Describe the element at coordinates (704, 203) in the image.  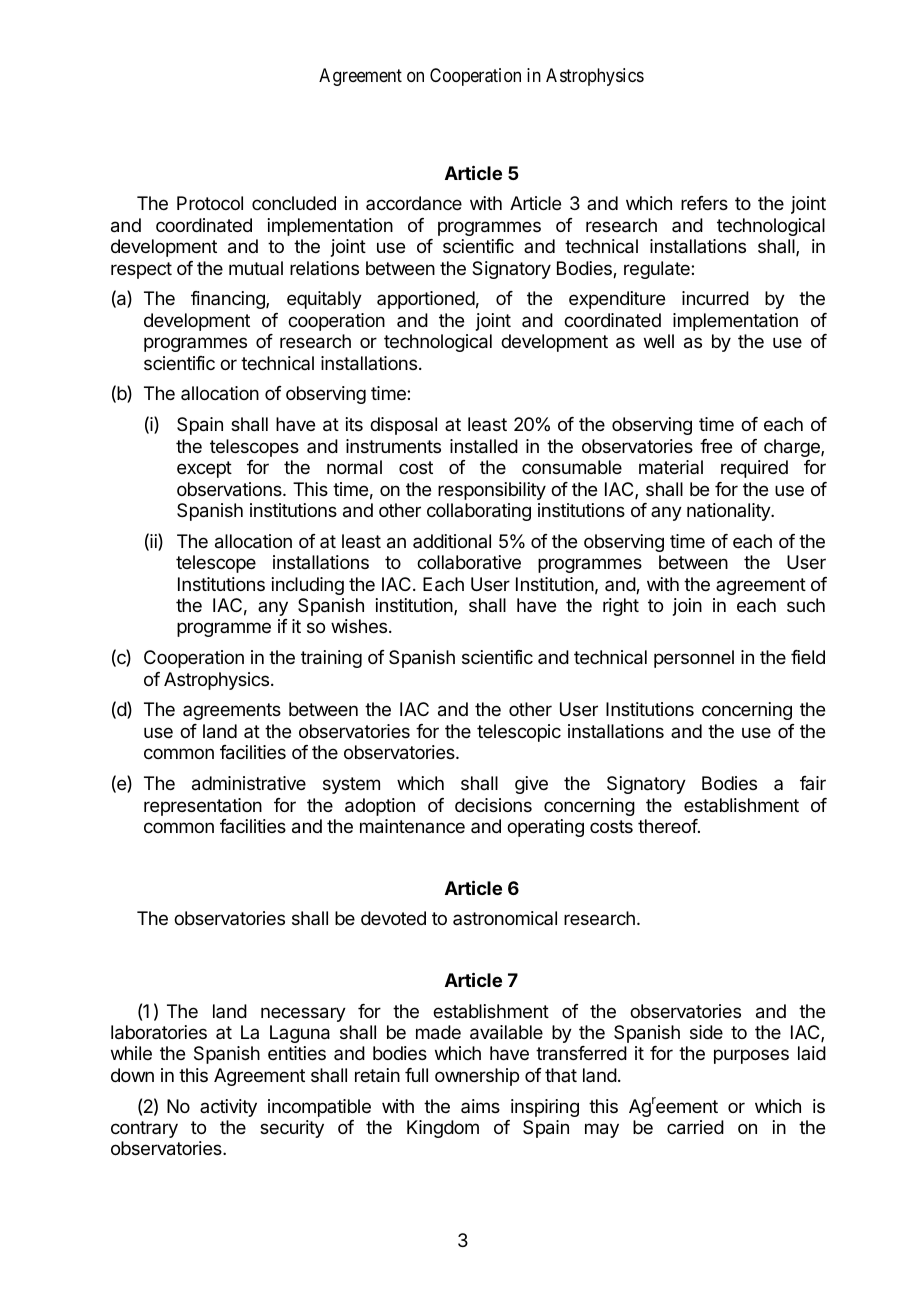
I see `refers` at that location.
